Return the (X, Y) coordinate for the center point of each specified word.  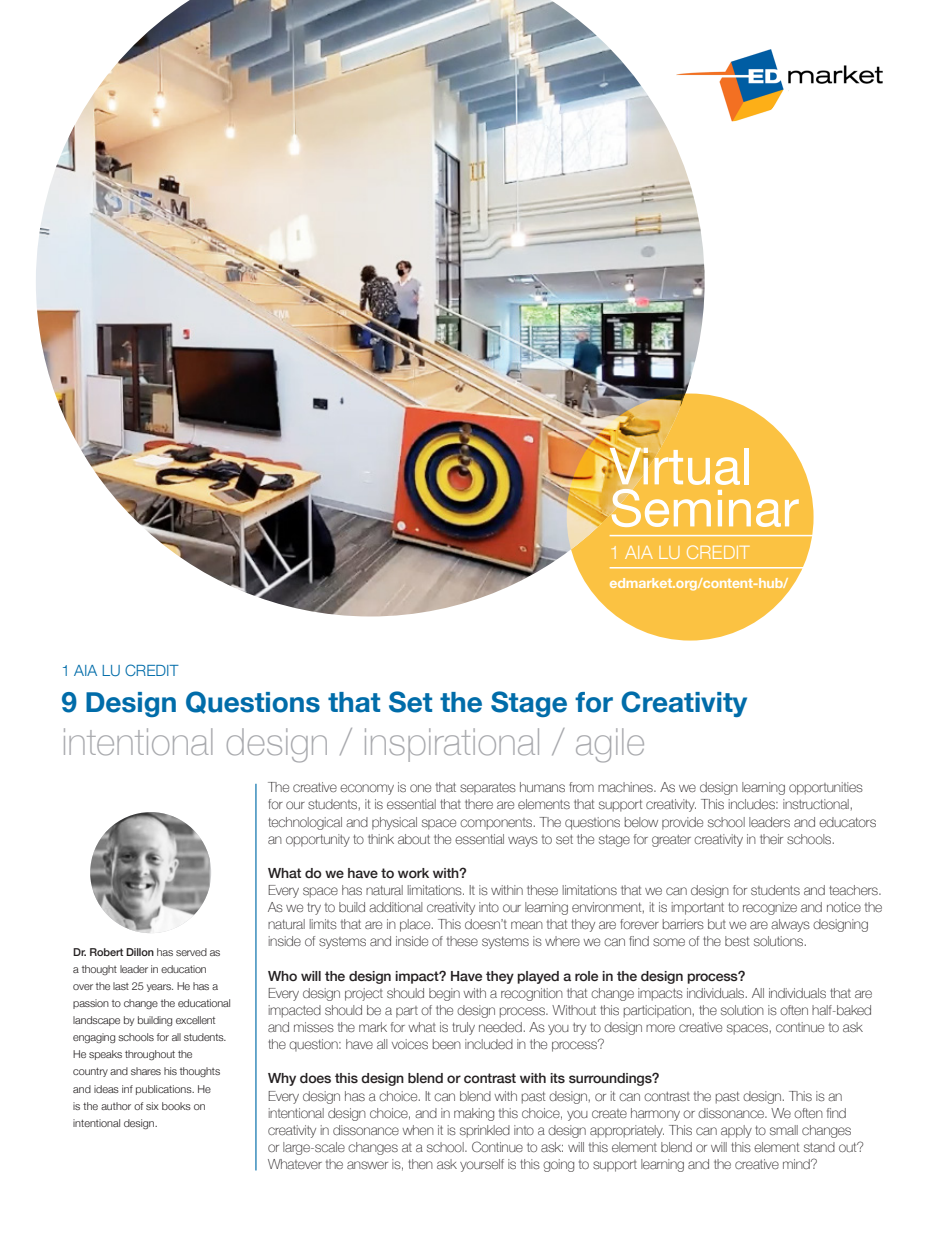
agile (610, 745)
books (176, 1106)
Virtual (678, 465)
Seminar (705, 508)
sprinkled (485, 1131)
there (479, 804)
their (771, 839)
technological (305, 823)
